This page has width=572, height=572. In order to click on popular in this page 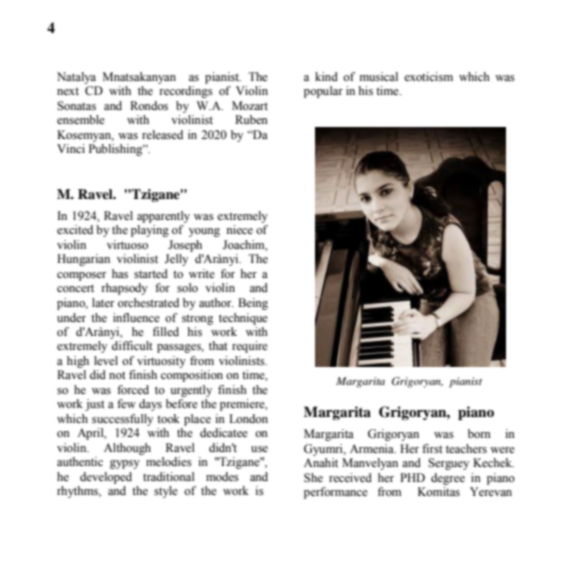, I will do `click(323, 92)`.
